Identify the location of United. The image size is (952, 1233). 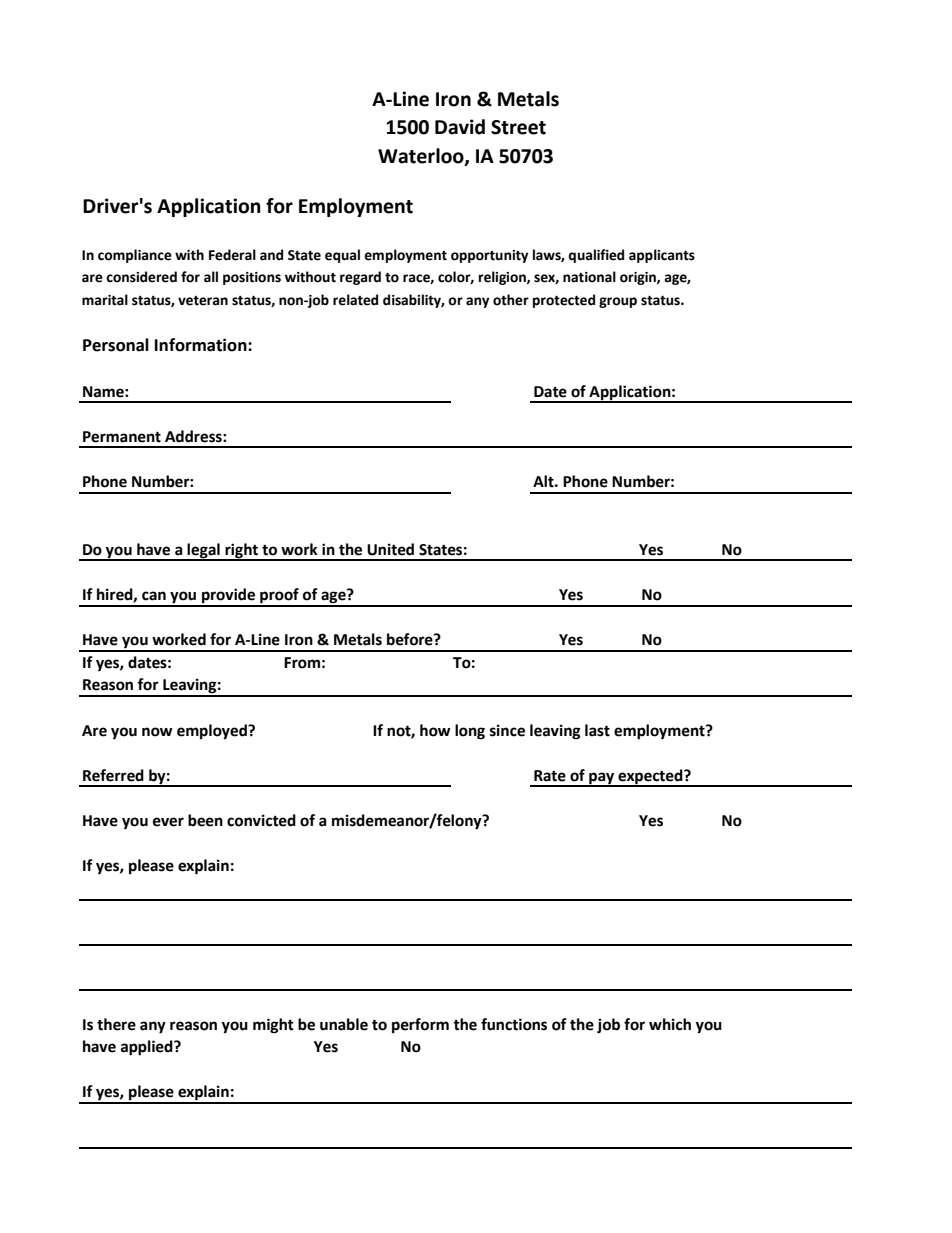
(390, 549).
